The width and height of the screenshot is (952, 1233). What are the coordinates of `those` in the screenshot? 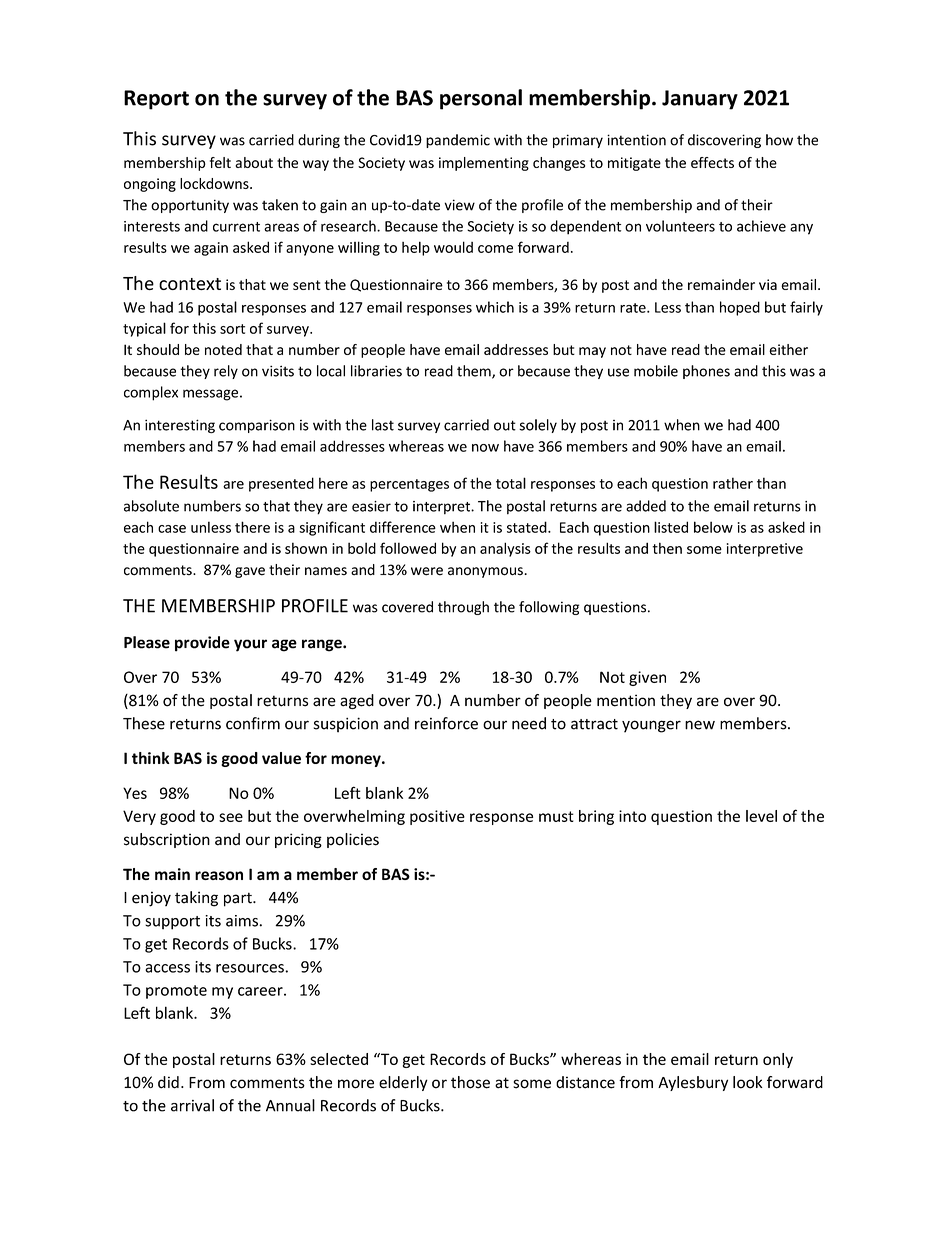 It's located at (470, 1082).
